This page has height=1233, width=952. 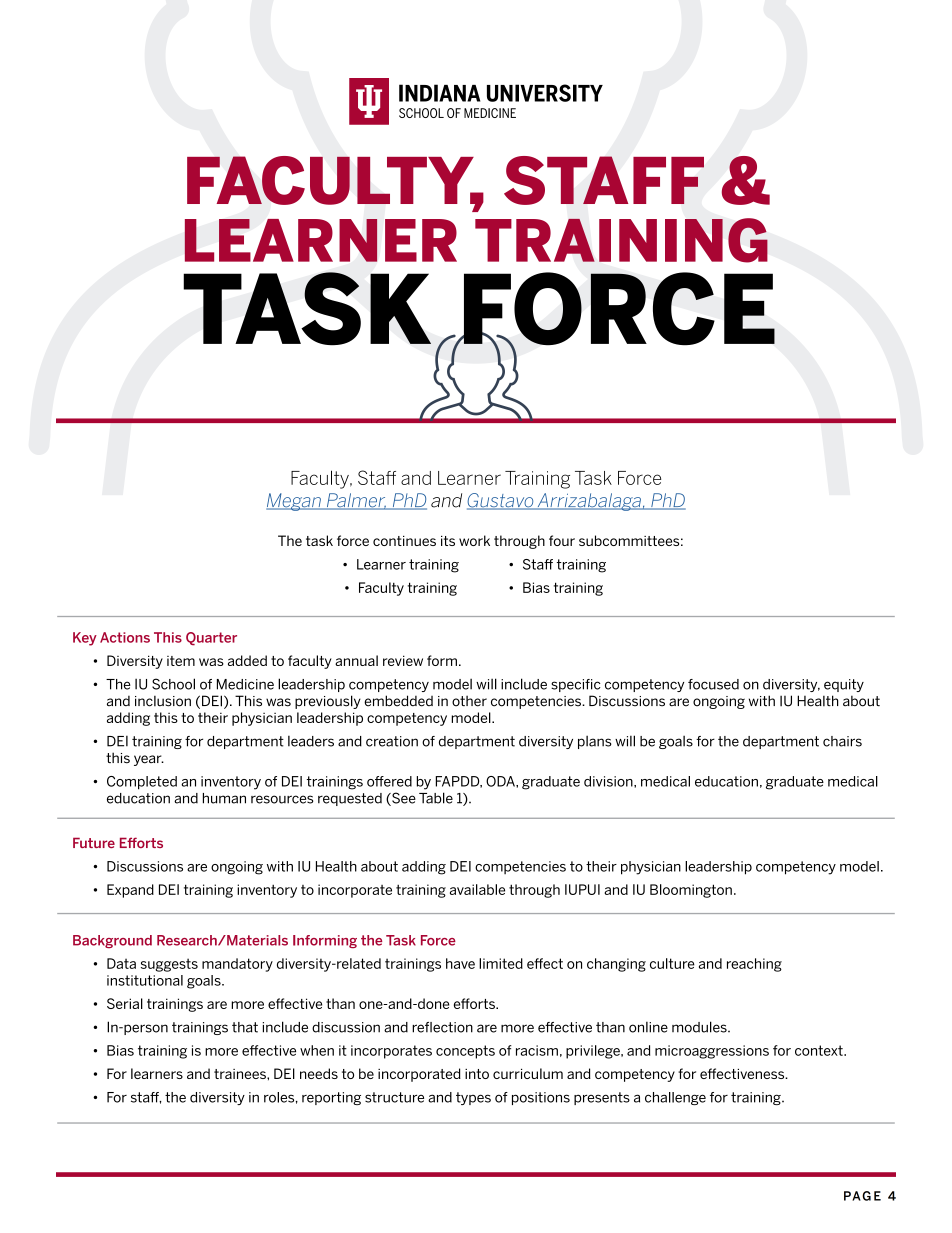 What do you see at coordinates (474, 540) in the page?
I see `work` at bounding box center [474, 540].
